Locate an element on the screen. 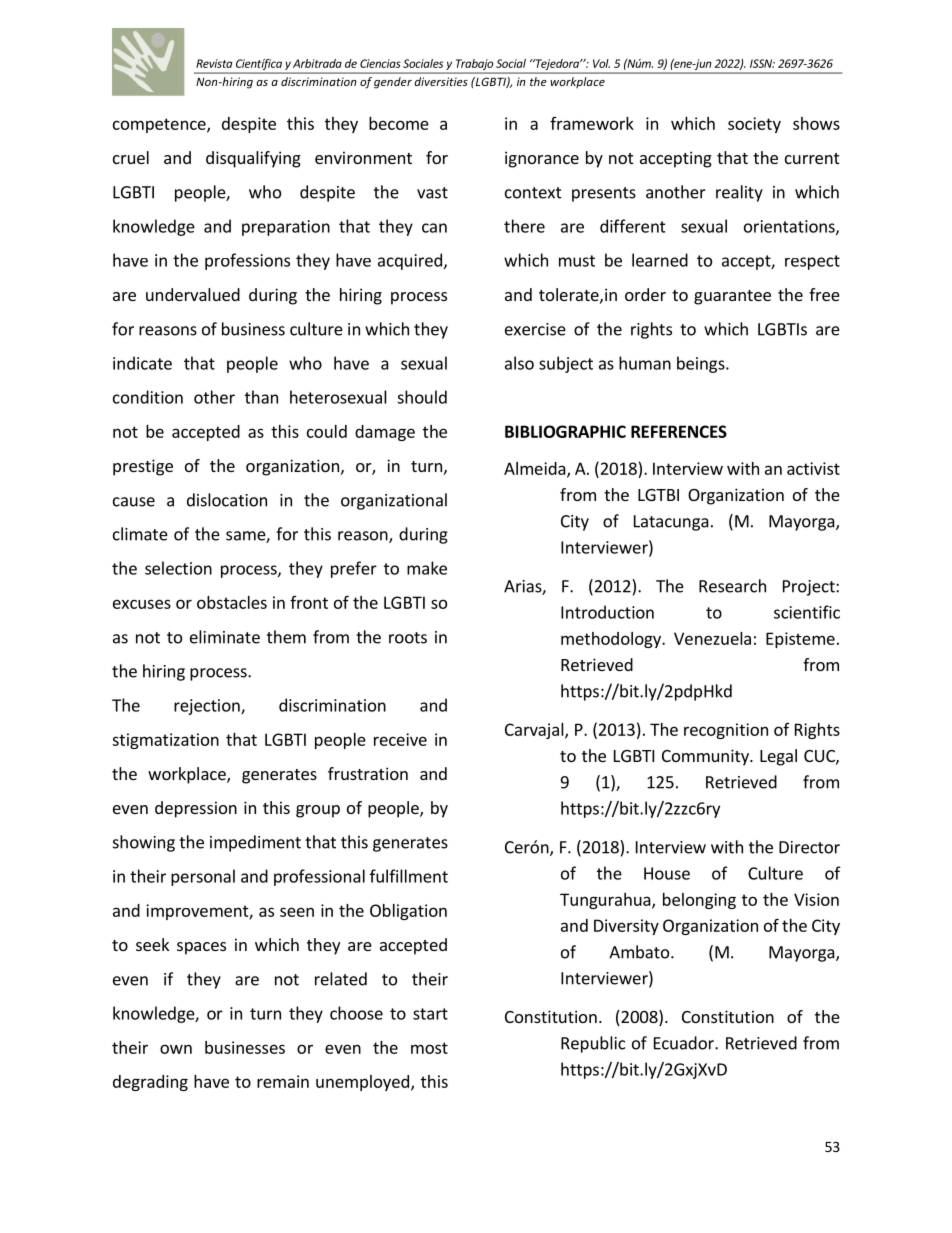 This screenshot has height=1233, width=952. recognition is located at coordinates (726, 731).
